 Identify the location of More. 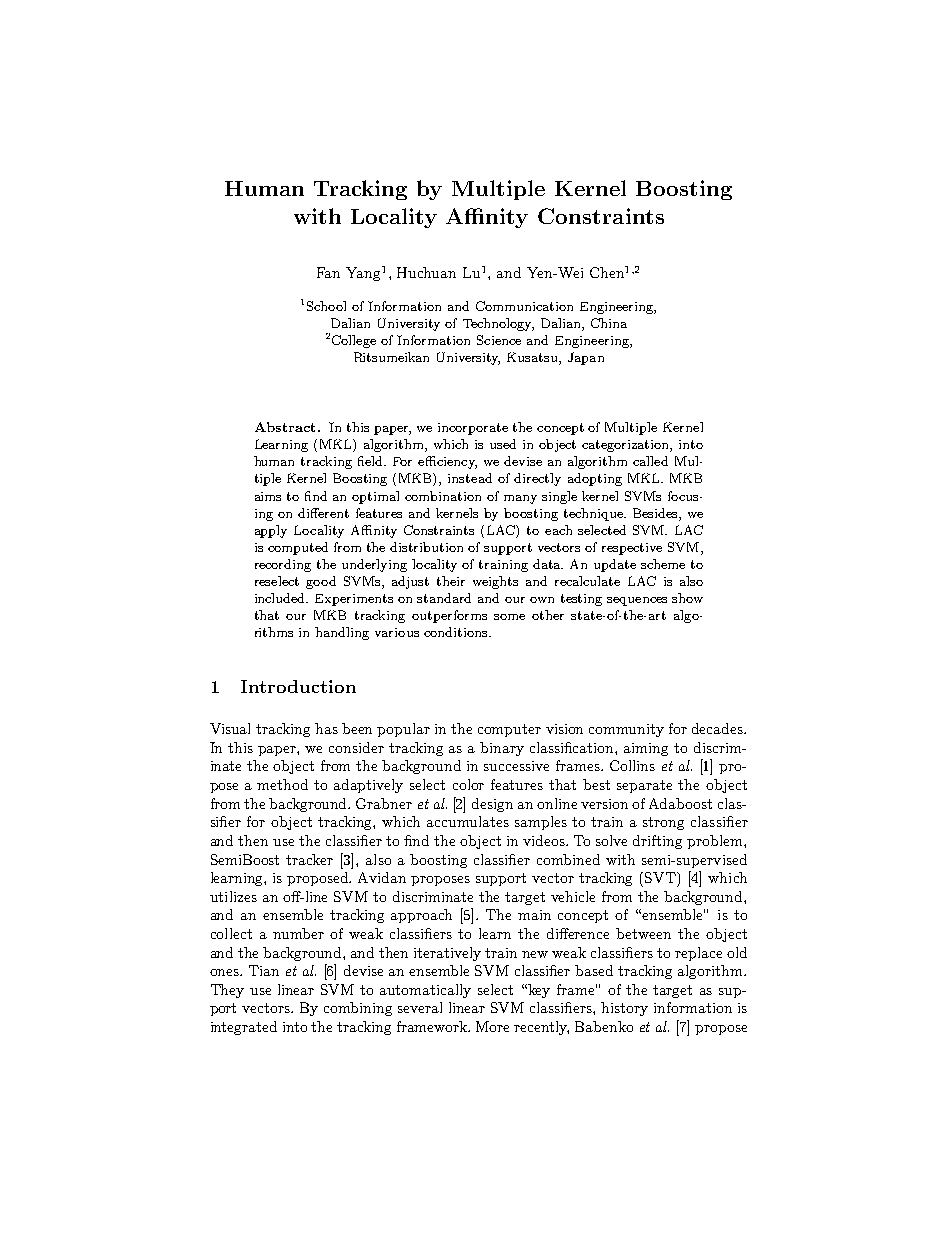
(492, 1026).
